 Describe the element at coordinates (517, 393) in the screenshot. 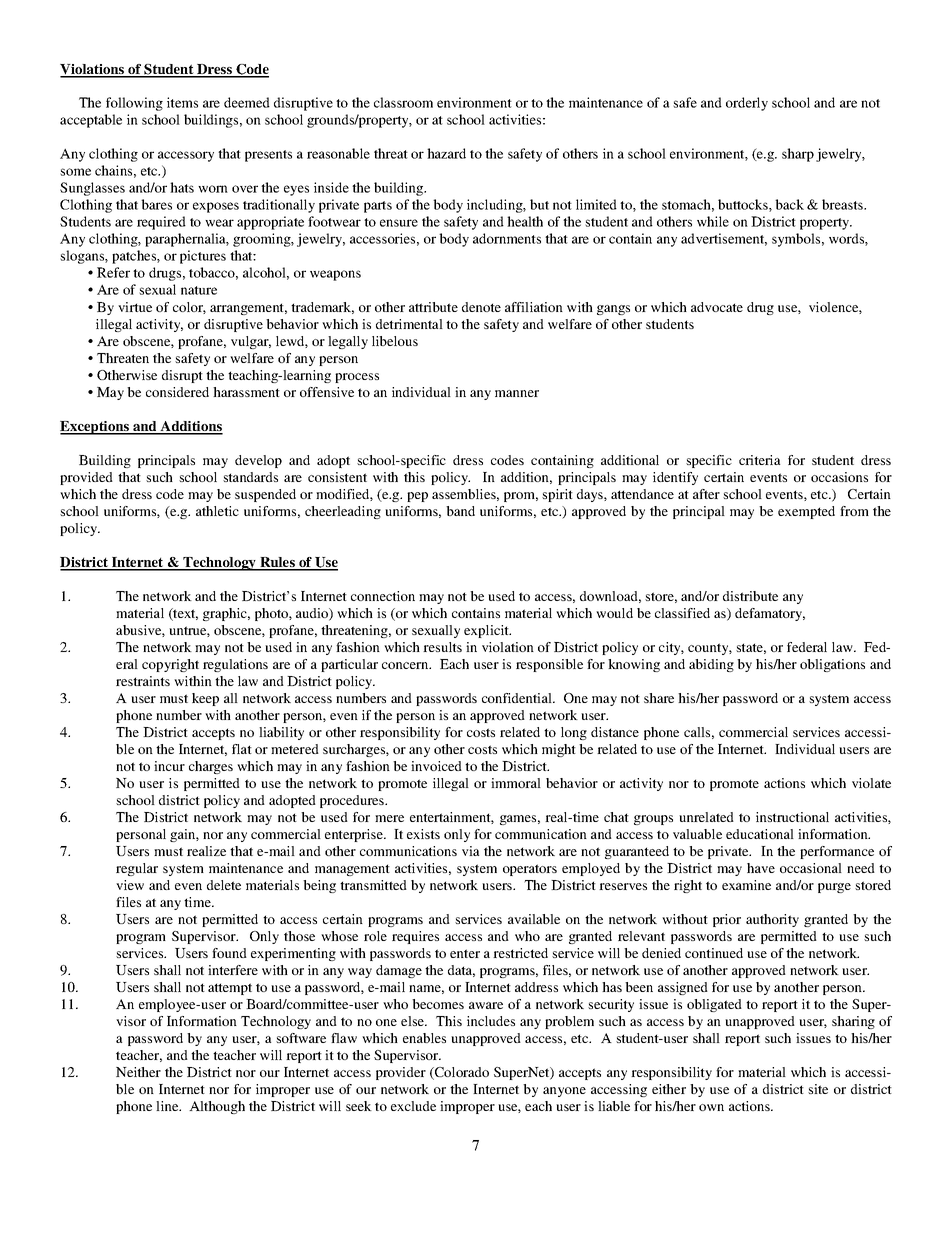

I see `manner` at that location.
